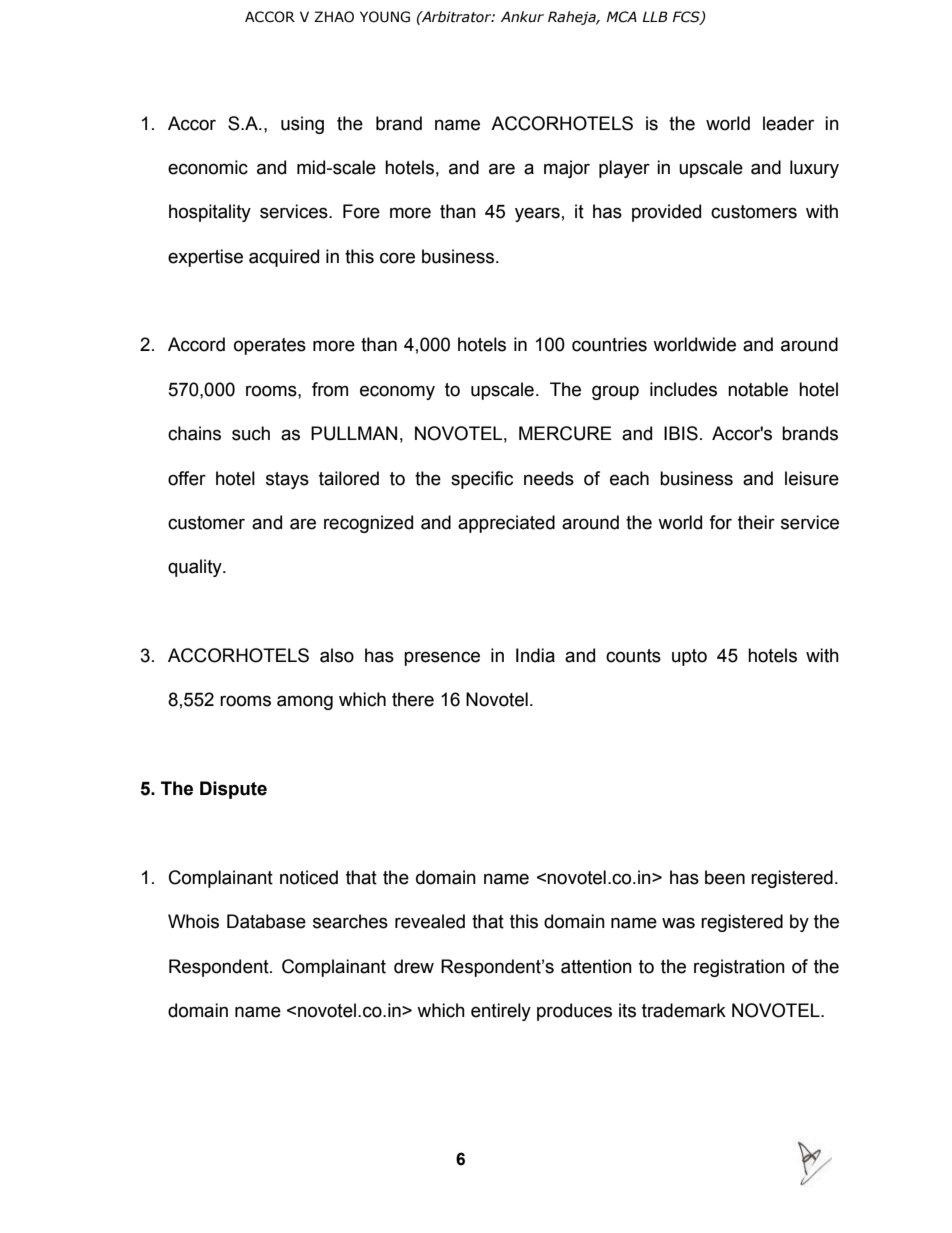 Image resolution: width=952 pixels, height=1233 pixels. I want to click on among, so click(305, 702).
